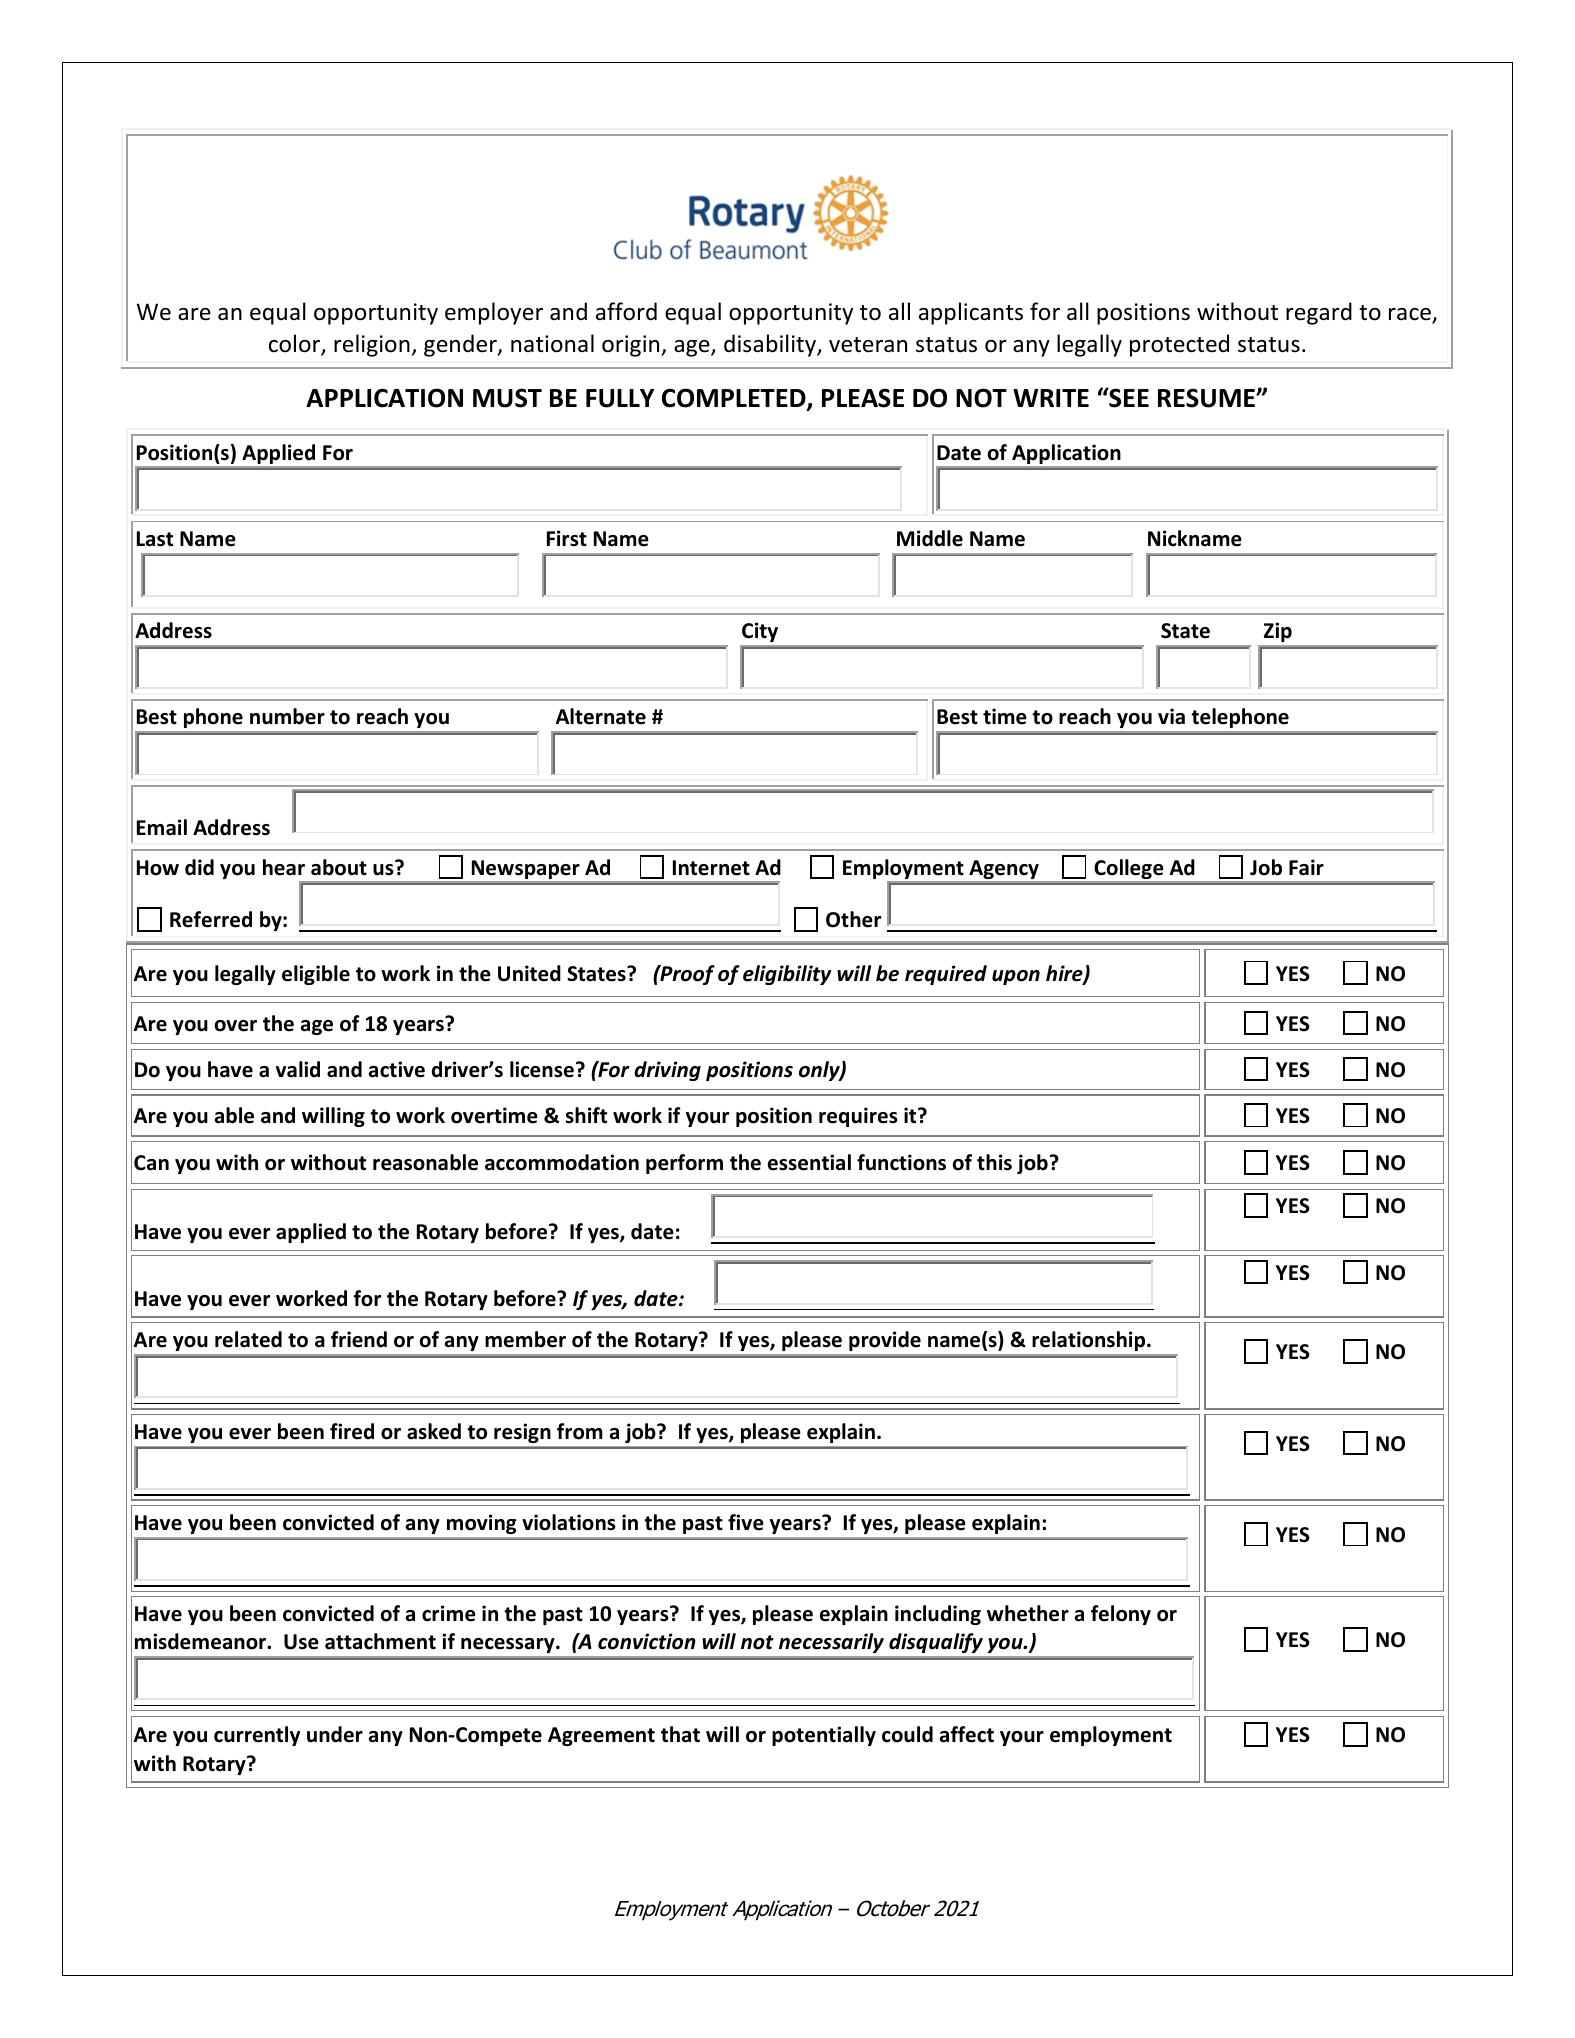 Image resolution: width=1575 pixels, height=2038 pixels. What do you see at coordinates (809, 1162) in the image?
I see `essential` at bounding box center [809, 1162].
